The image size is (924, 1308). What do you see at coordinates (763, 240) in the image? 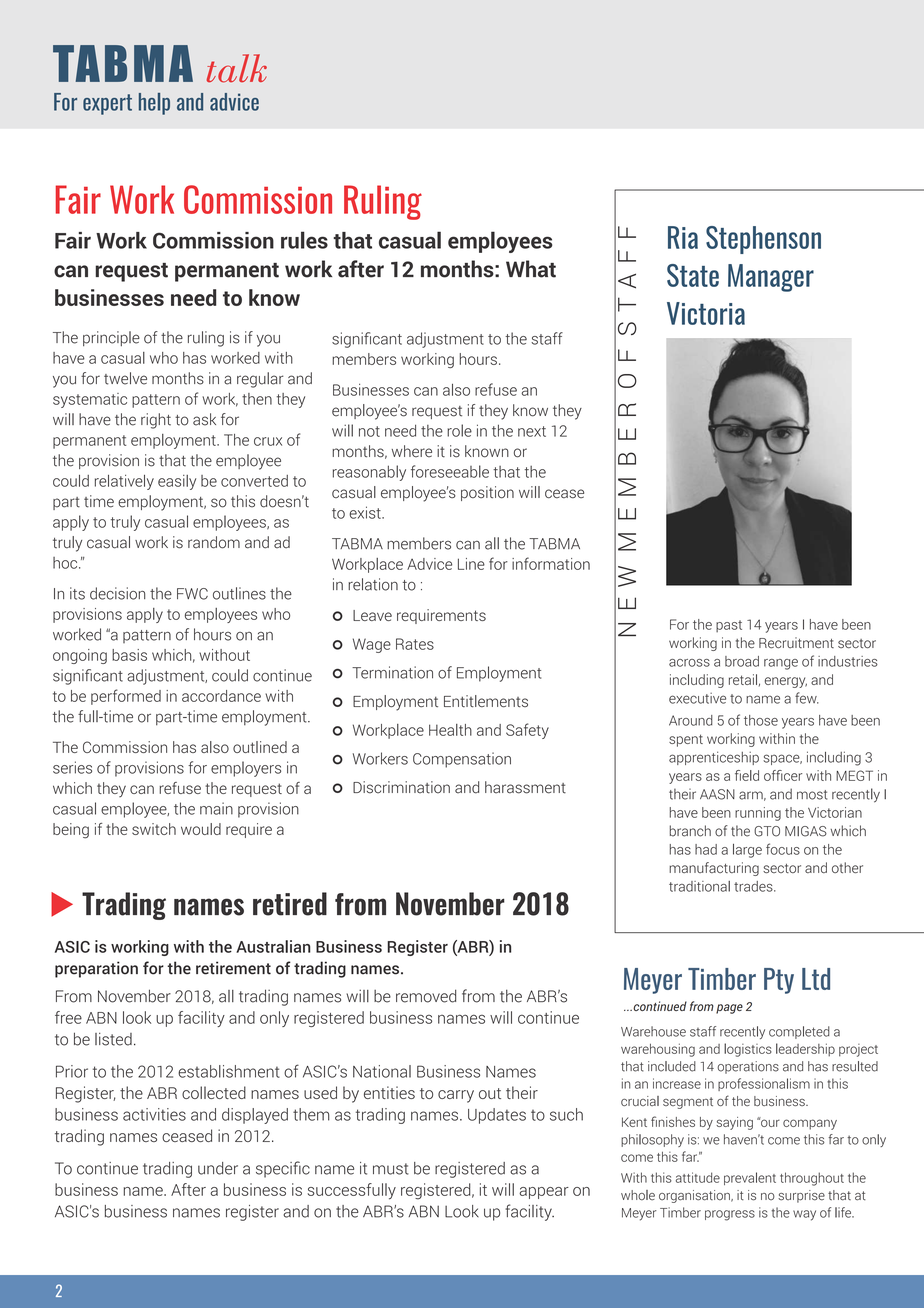
I see `Stephenson` at bounding box center [763, 240].
